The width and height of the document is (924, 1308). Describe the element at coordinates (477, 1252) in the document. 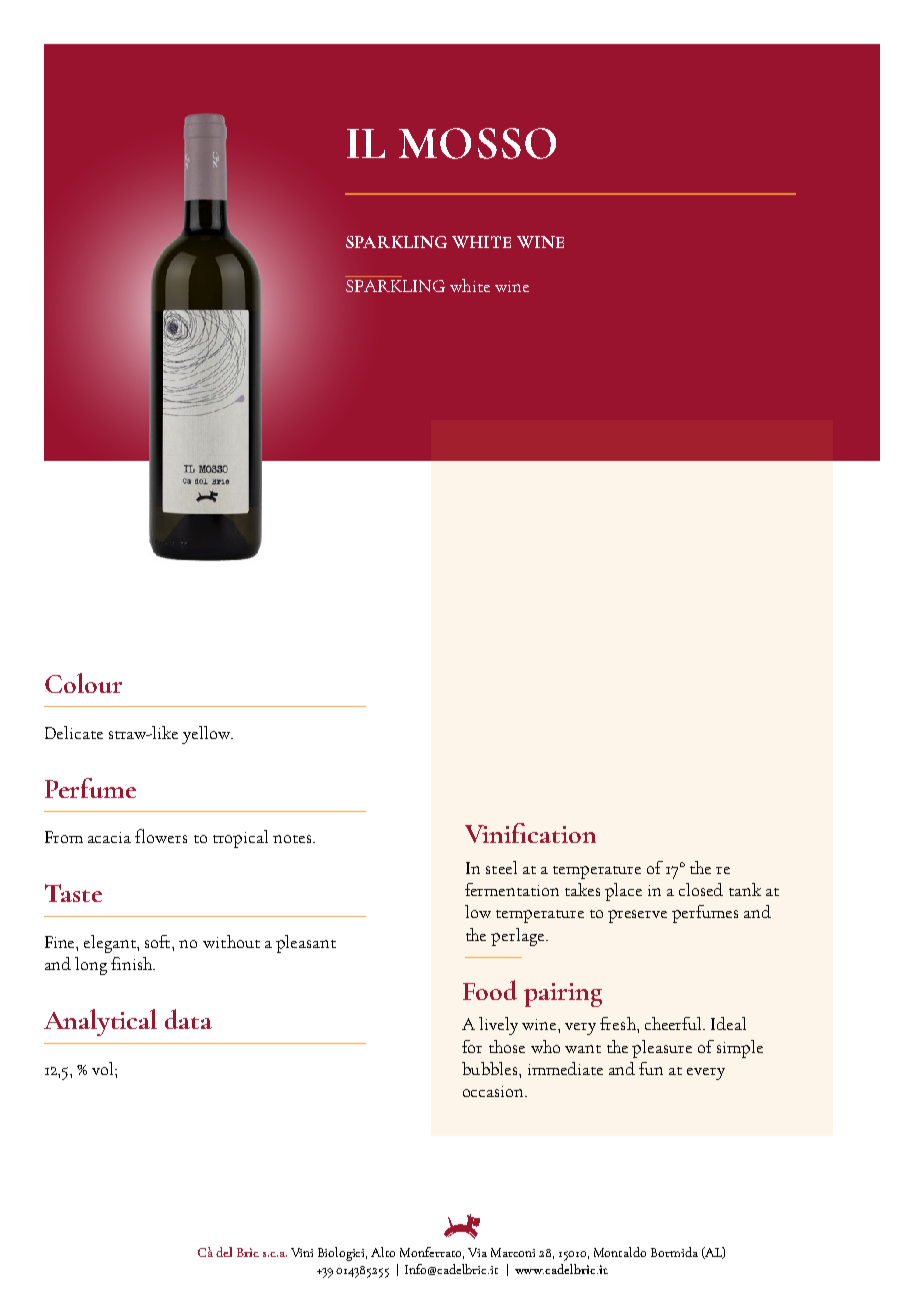

I see `Via` at that location.
